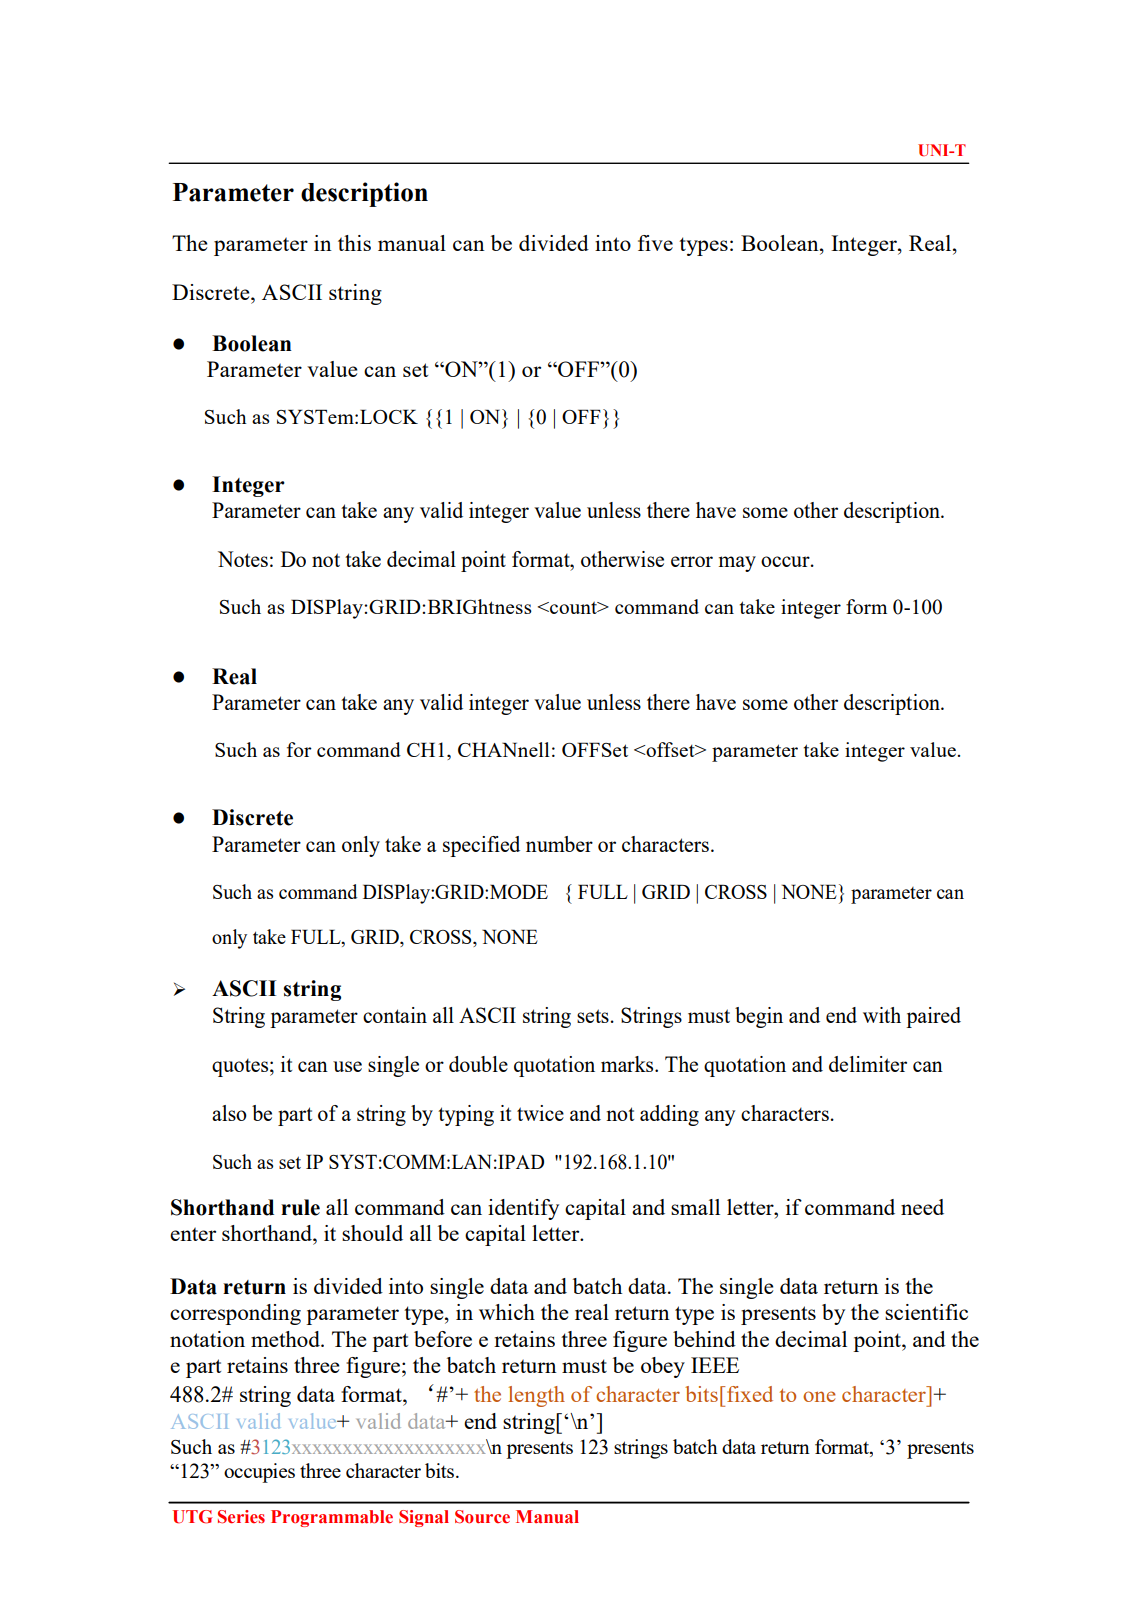  Describe the element at coordinates (259, 1473) in the screenshot. I see `occupies` at that location.
